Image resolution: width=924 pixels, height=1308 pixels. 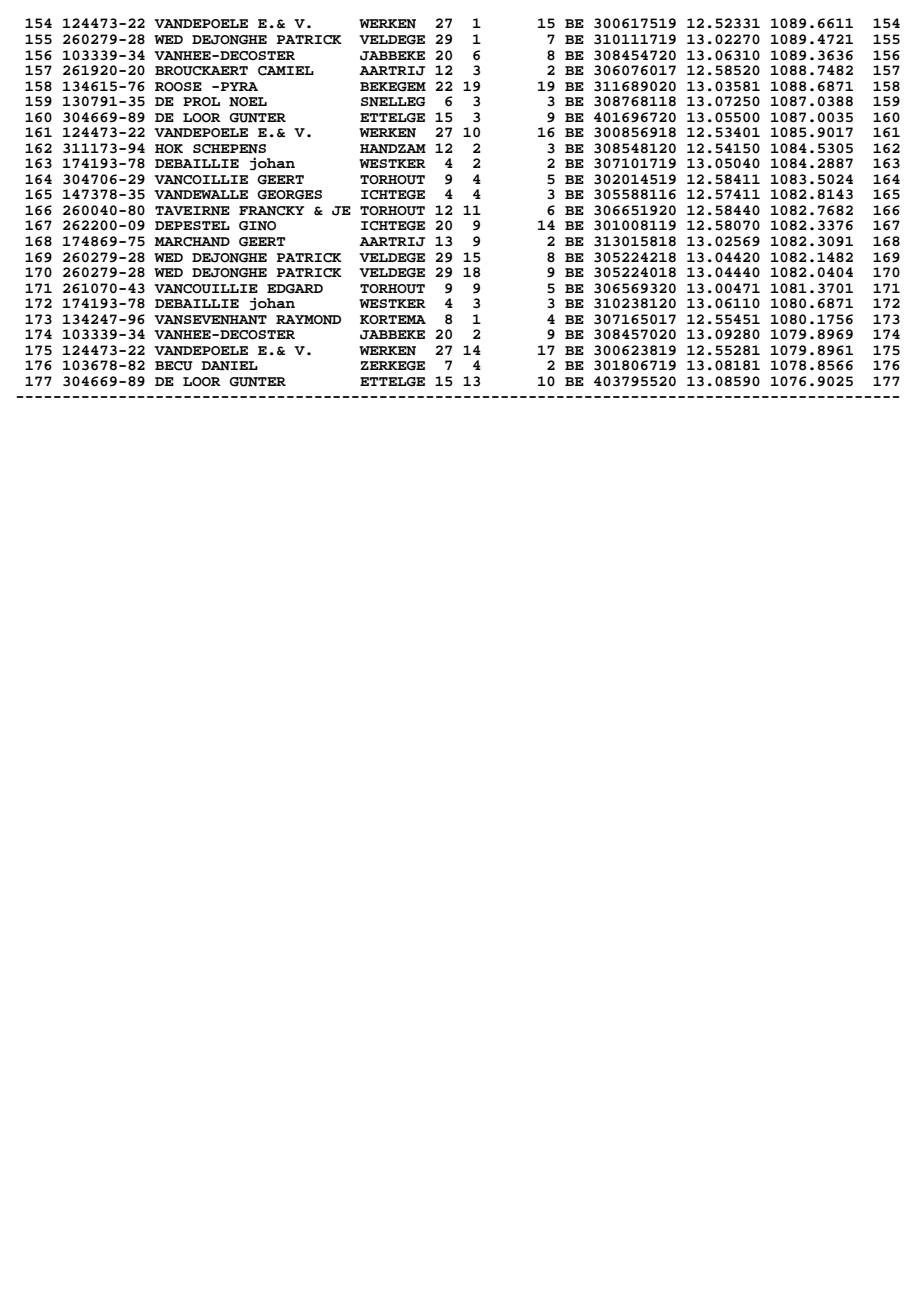 What do you see at coordinates (308, 320) in the screenshot?
I see `RAYMOND` at bounding box center [308, 320].
